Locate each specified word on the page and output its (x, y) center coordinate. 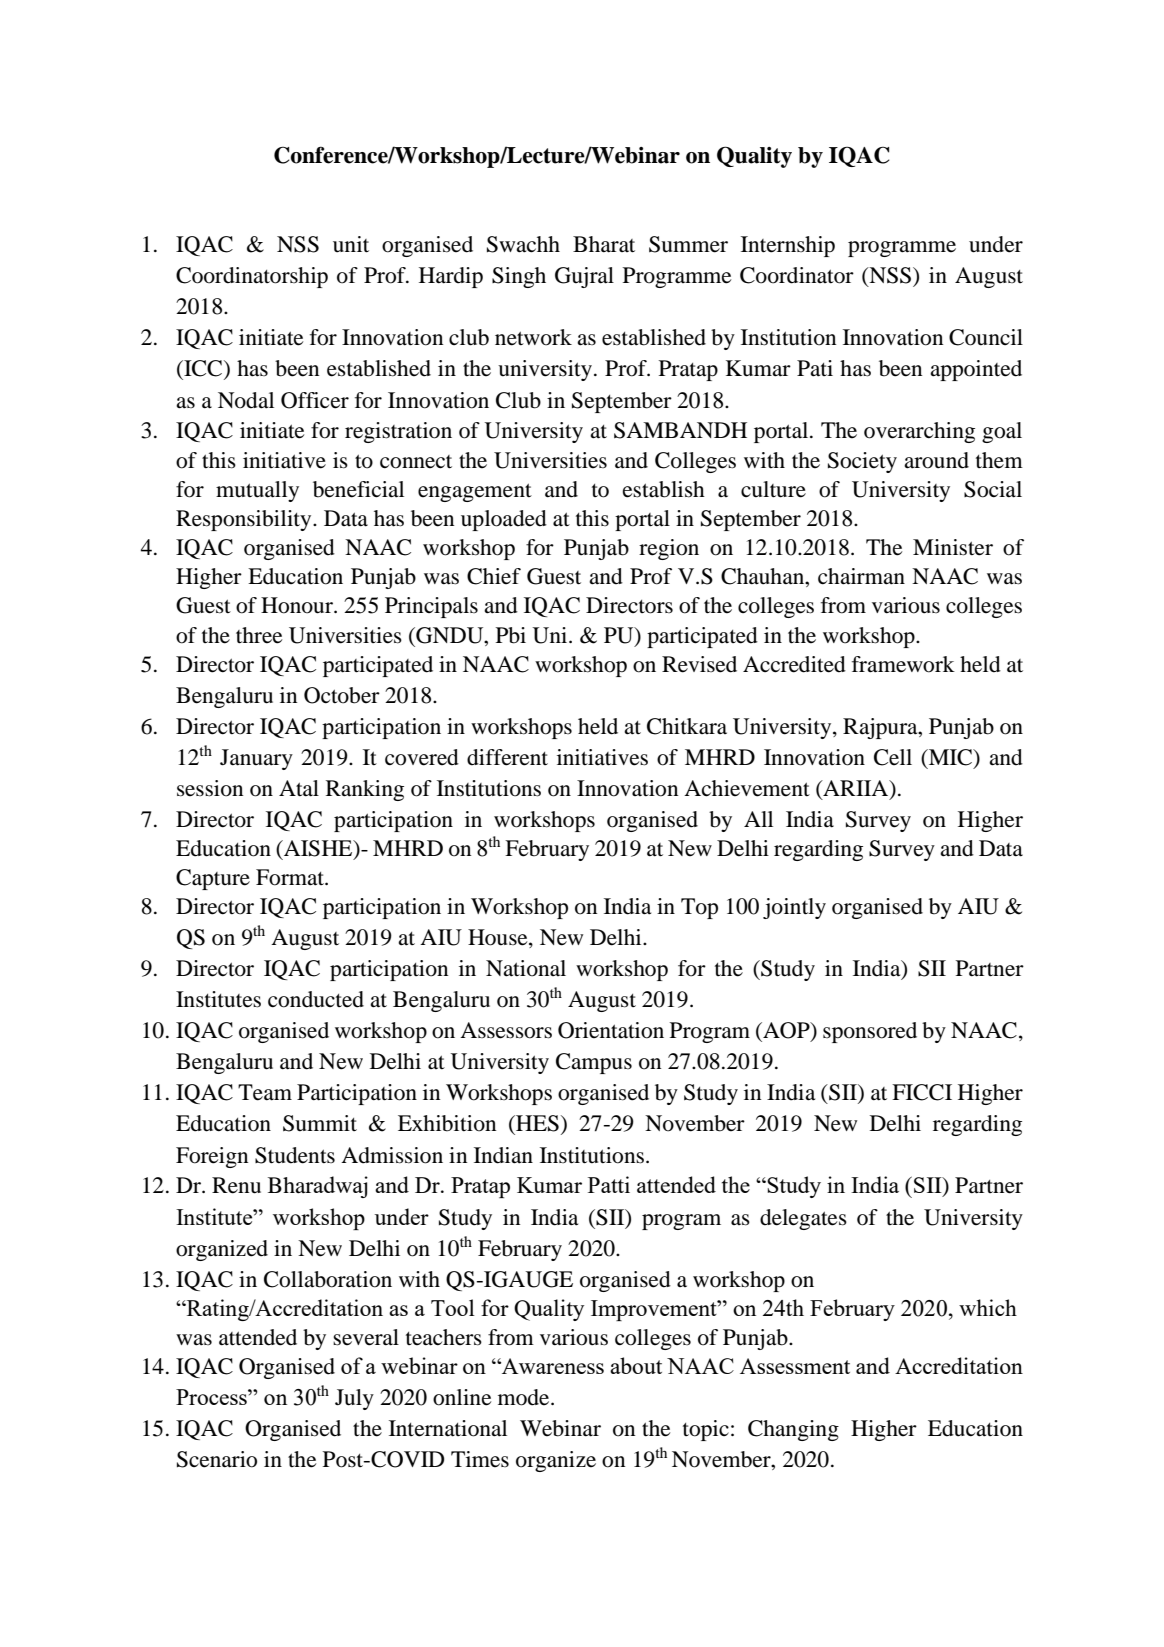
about (636, 1365)
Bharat (604, 244)
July (354, 1399)
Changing (793, 1430)
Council (986, 337)
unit (351, 244)
